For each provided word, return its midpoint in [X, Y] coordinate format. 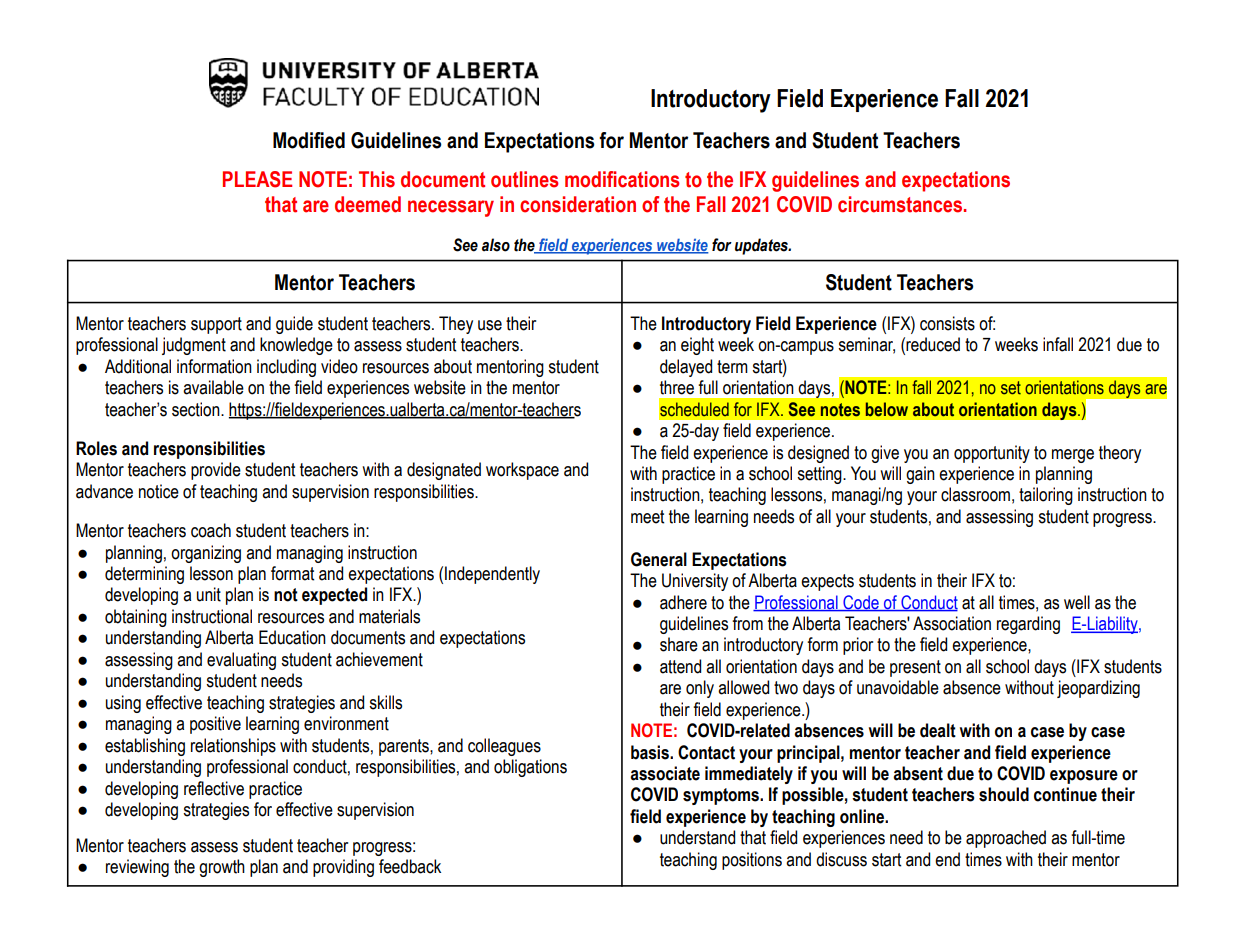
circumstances [901, 204]
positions [752, 861]
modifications [622, 179]
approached [1006, 839]
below [887, 409]
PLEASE [257, 179]
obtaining [136, 618]
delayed [686, 368]
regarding [1028, 625]
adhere [683, 602]
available [213, 387]
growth [222, 868]
